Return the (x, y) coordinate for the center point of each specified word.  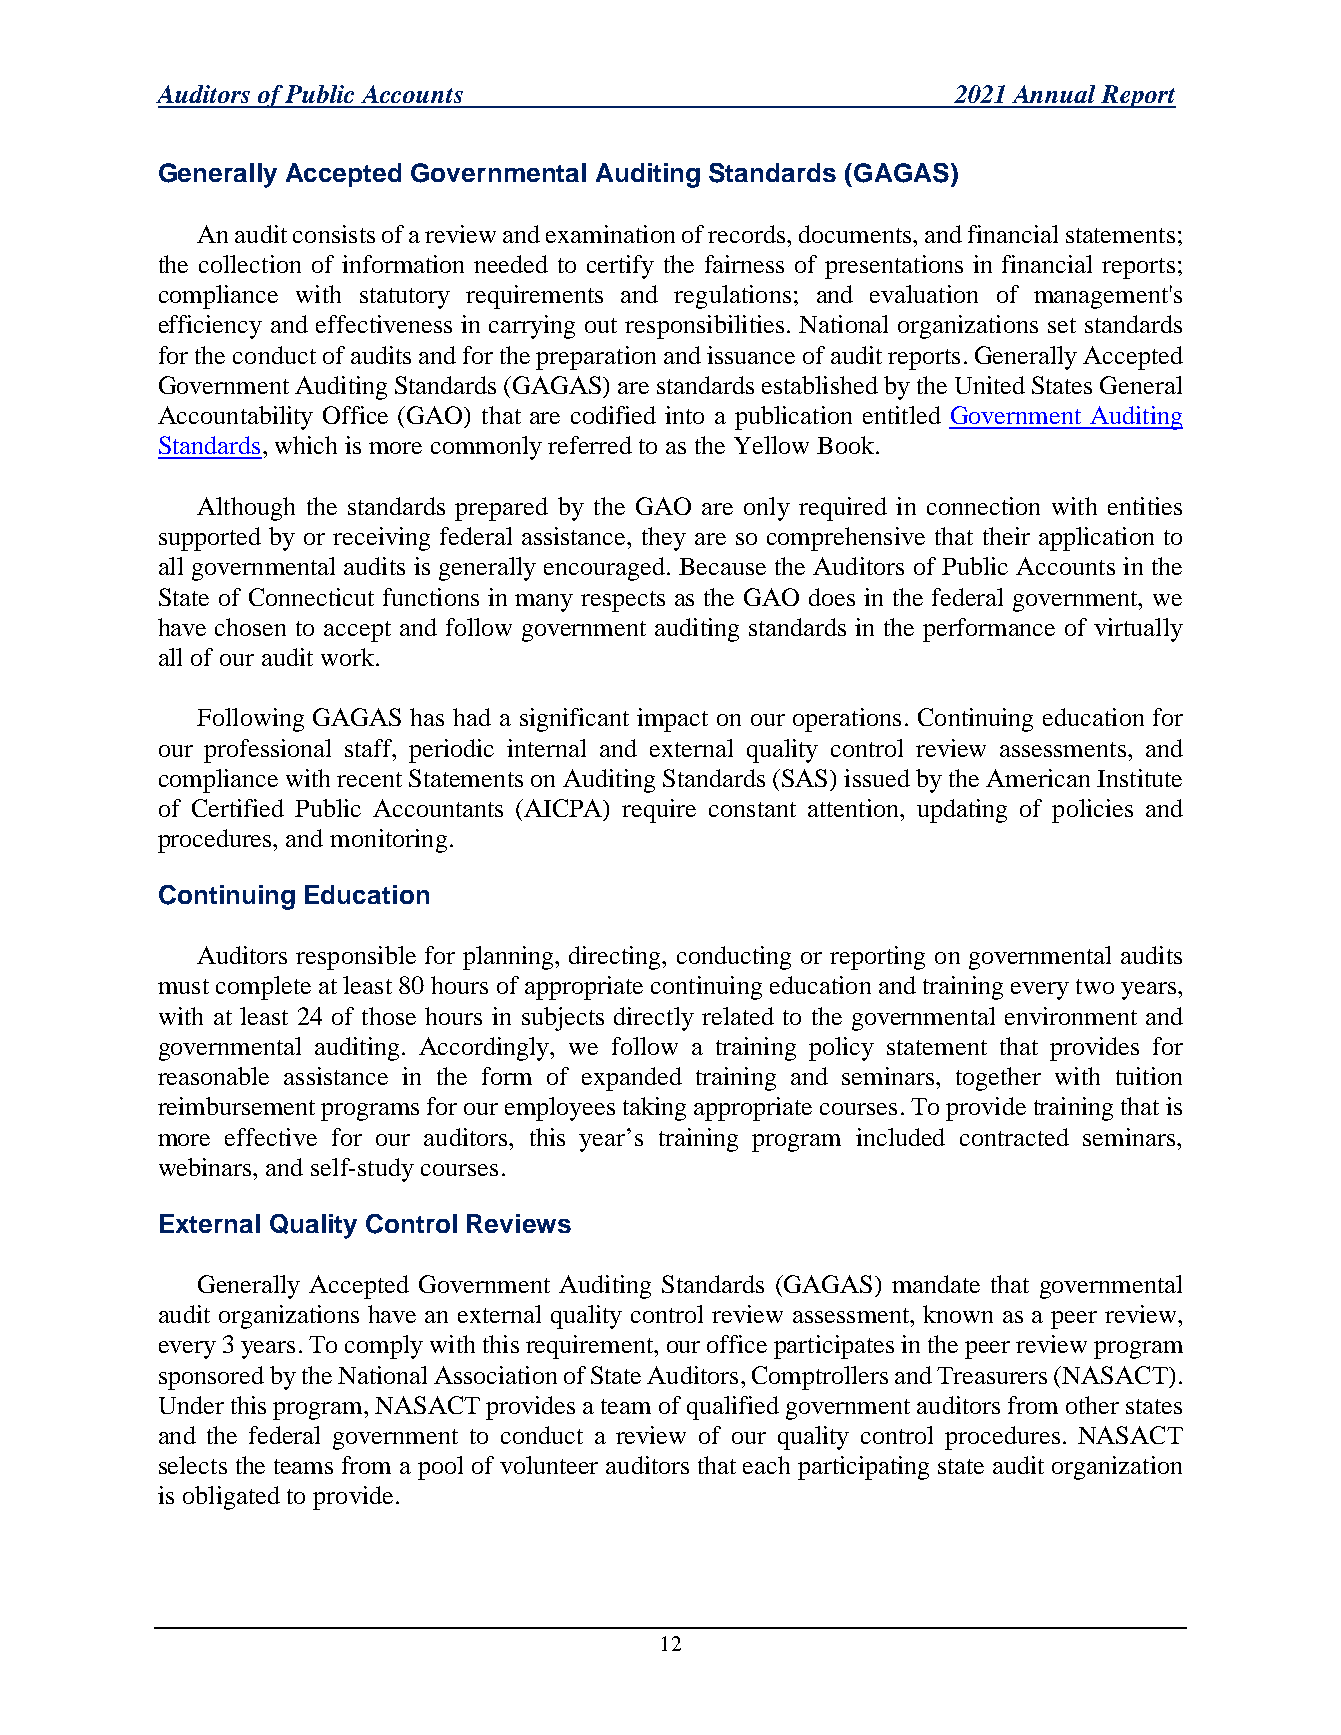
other (1092, 1405)
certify (620, 267)
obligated (231, 1498)
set (1062, 325)
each (766, 1465)
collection (250, 264)
